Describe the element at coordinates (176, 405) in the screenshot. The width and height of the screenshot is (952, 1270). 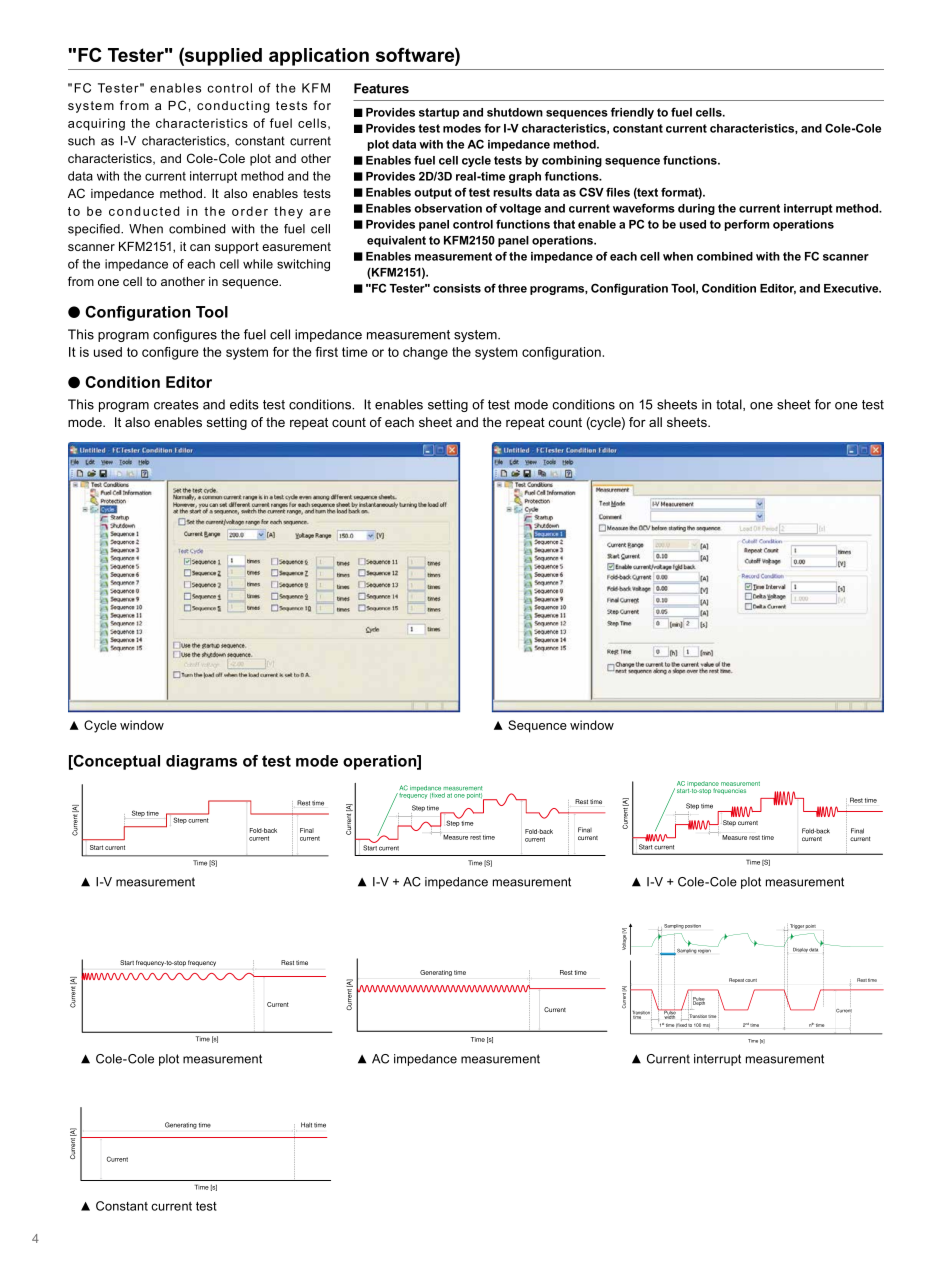
I see `creates` at that location.
